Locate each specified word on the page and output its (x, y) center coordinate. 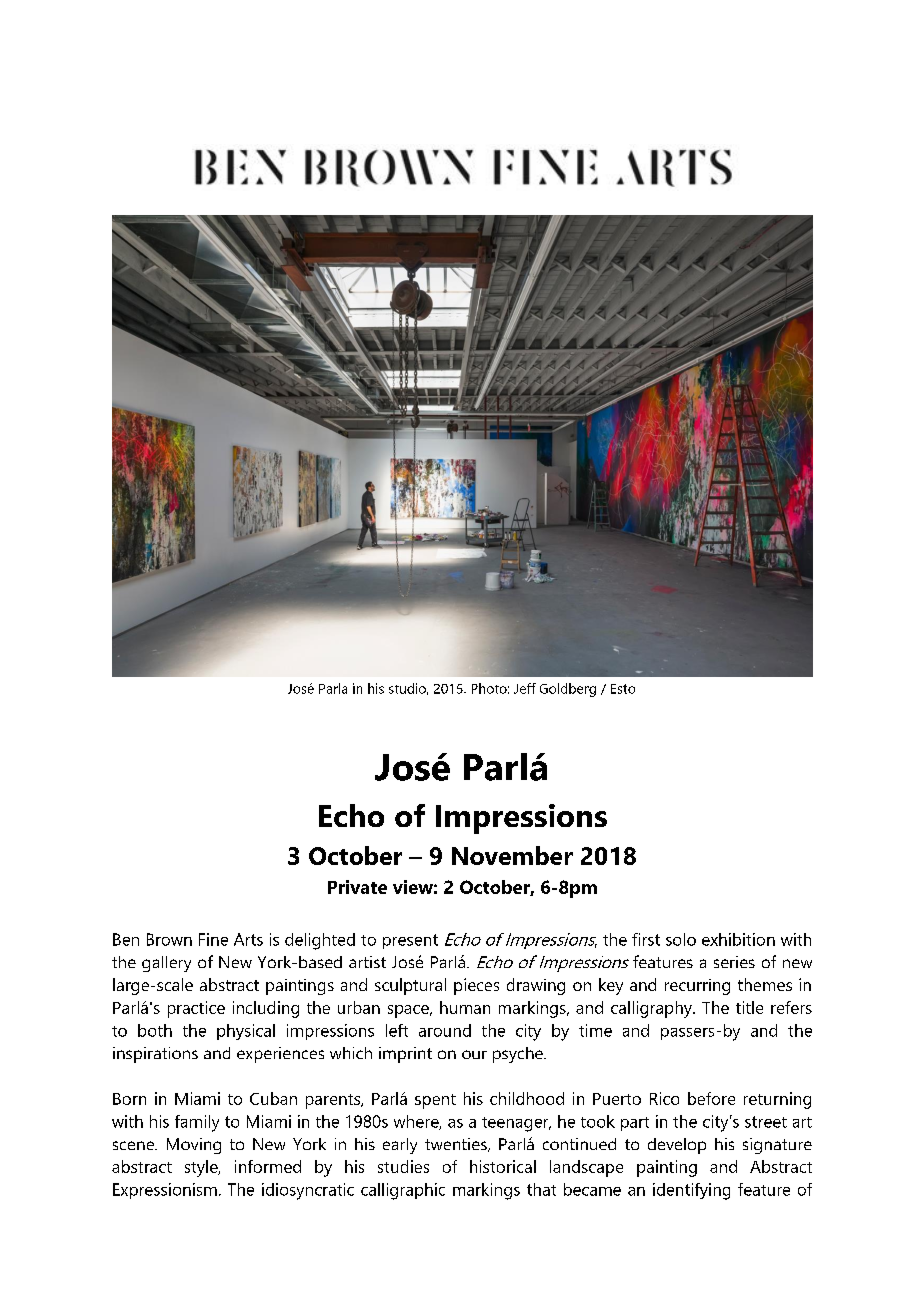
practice (196, 1009)
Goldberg (568, 690)
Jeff (525, 688)
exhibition (738, 939)
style (202, 1168)
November (512, 855)
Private (357, 887)
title (749, 1007)
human (465, 1007)
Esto (623, 689)
